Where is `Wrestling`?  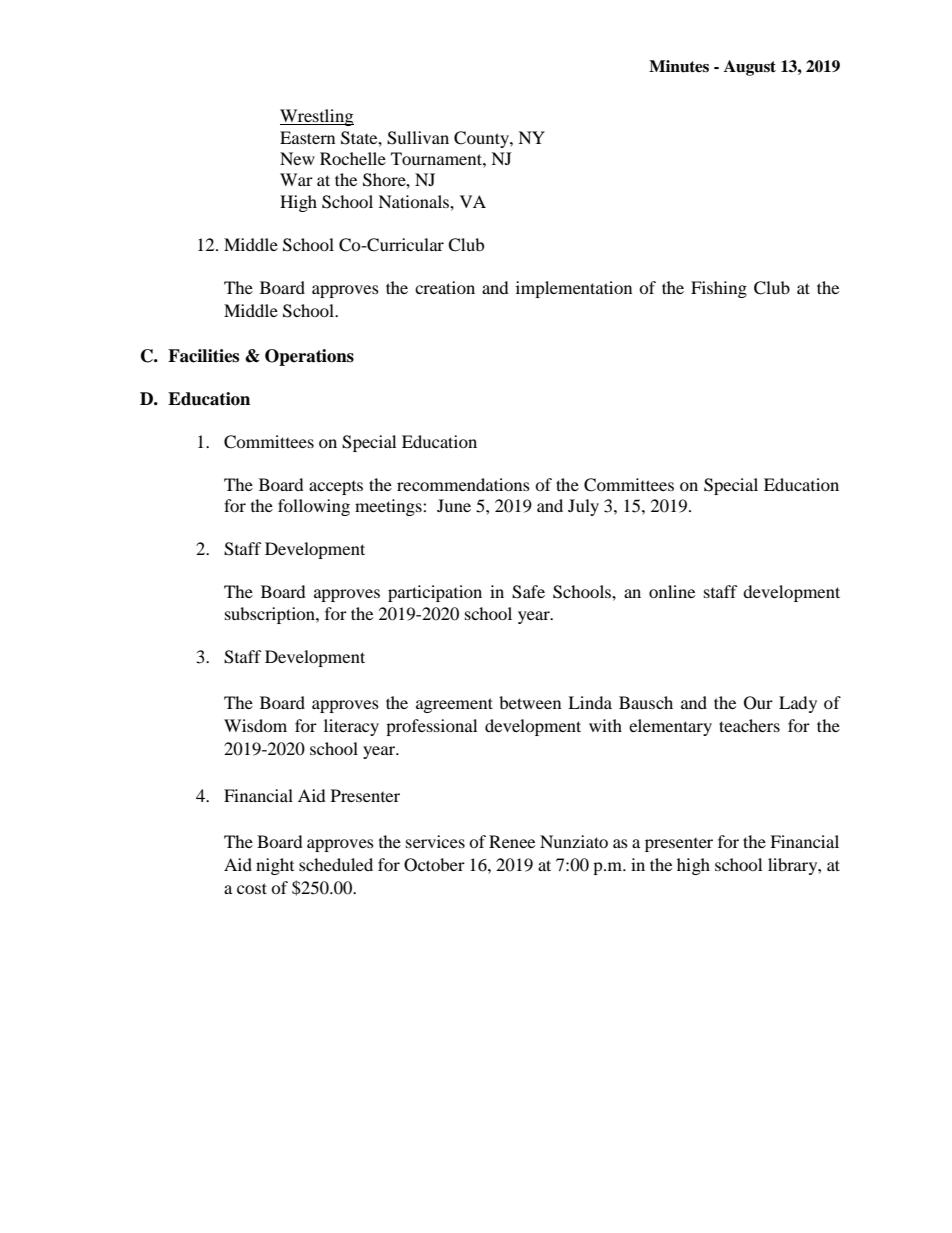 Wrestling is located at coordinates (317, 117).
